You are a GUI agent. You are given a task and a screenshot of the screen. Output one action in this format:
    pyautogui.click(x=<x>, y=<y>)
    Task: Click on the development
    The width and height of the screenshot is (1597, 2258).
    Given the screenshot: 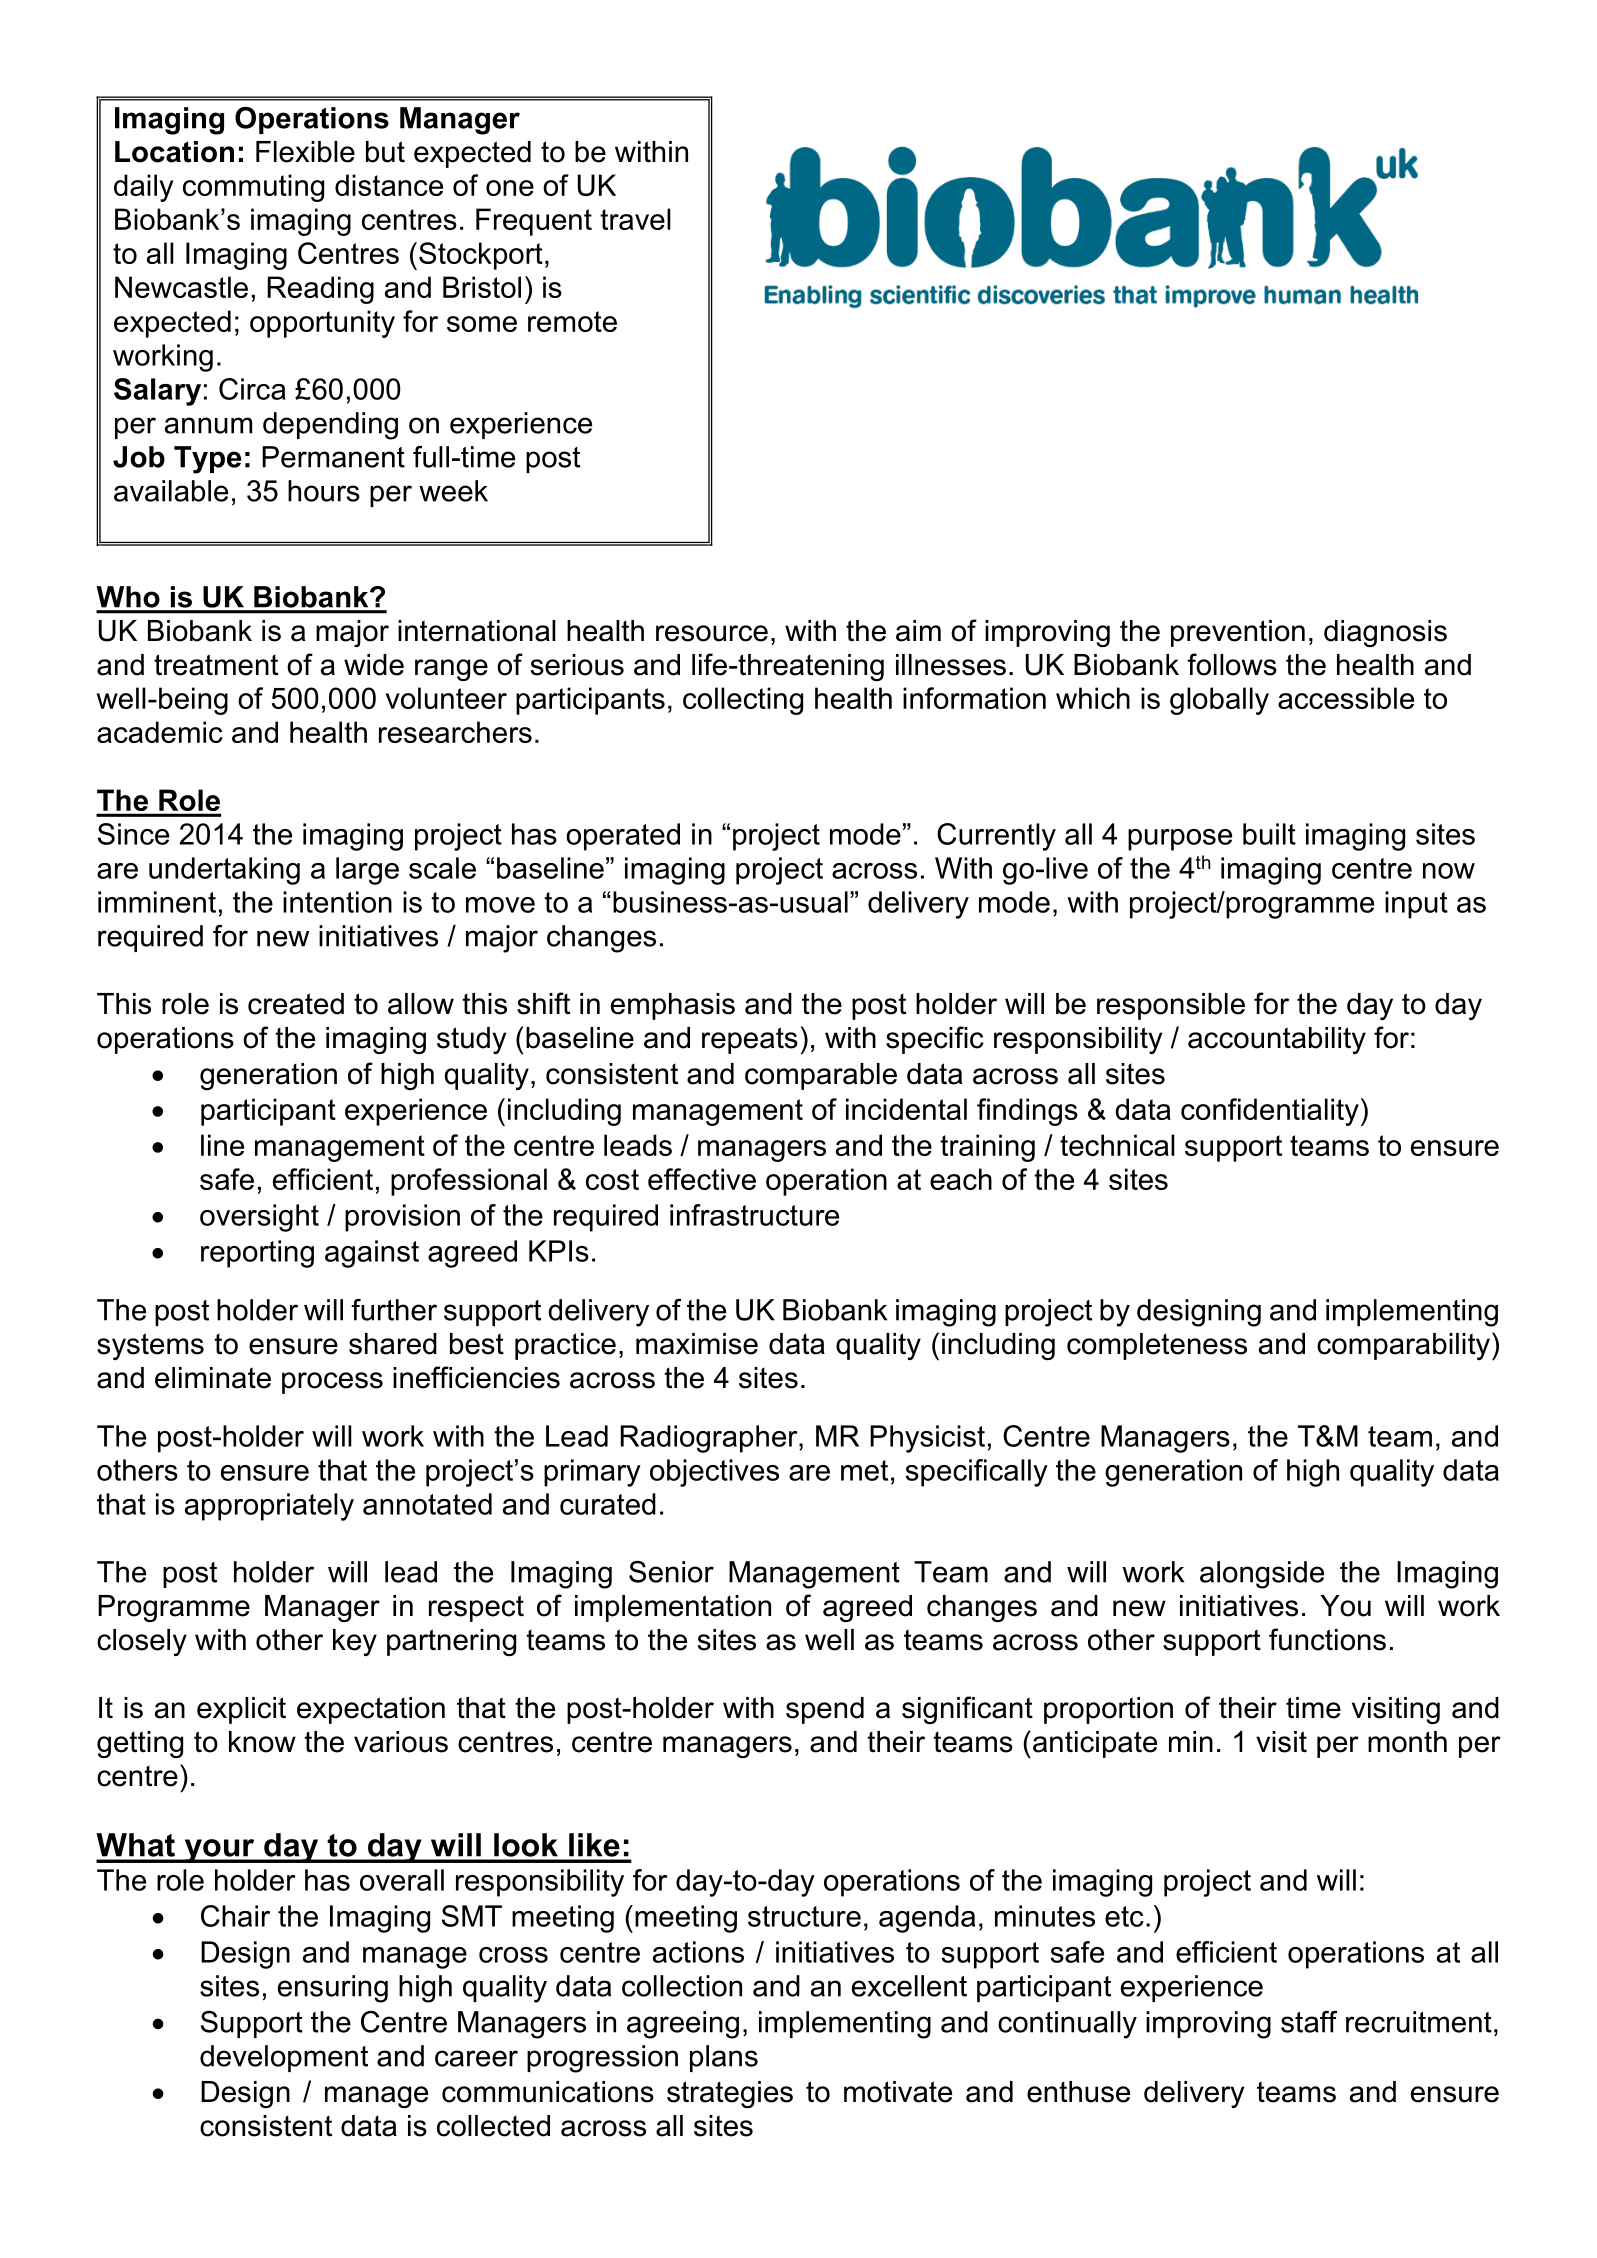 What is the action you would take?
    pyautogui.click(x=284, y=2058)
